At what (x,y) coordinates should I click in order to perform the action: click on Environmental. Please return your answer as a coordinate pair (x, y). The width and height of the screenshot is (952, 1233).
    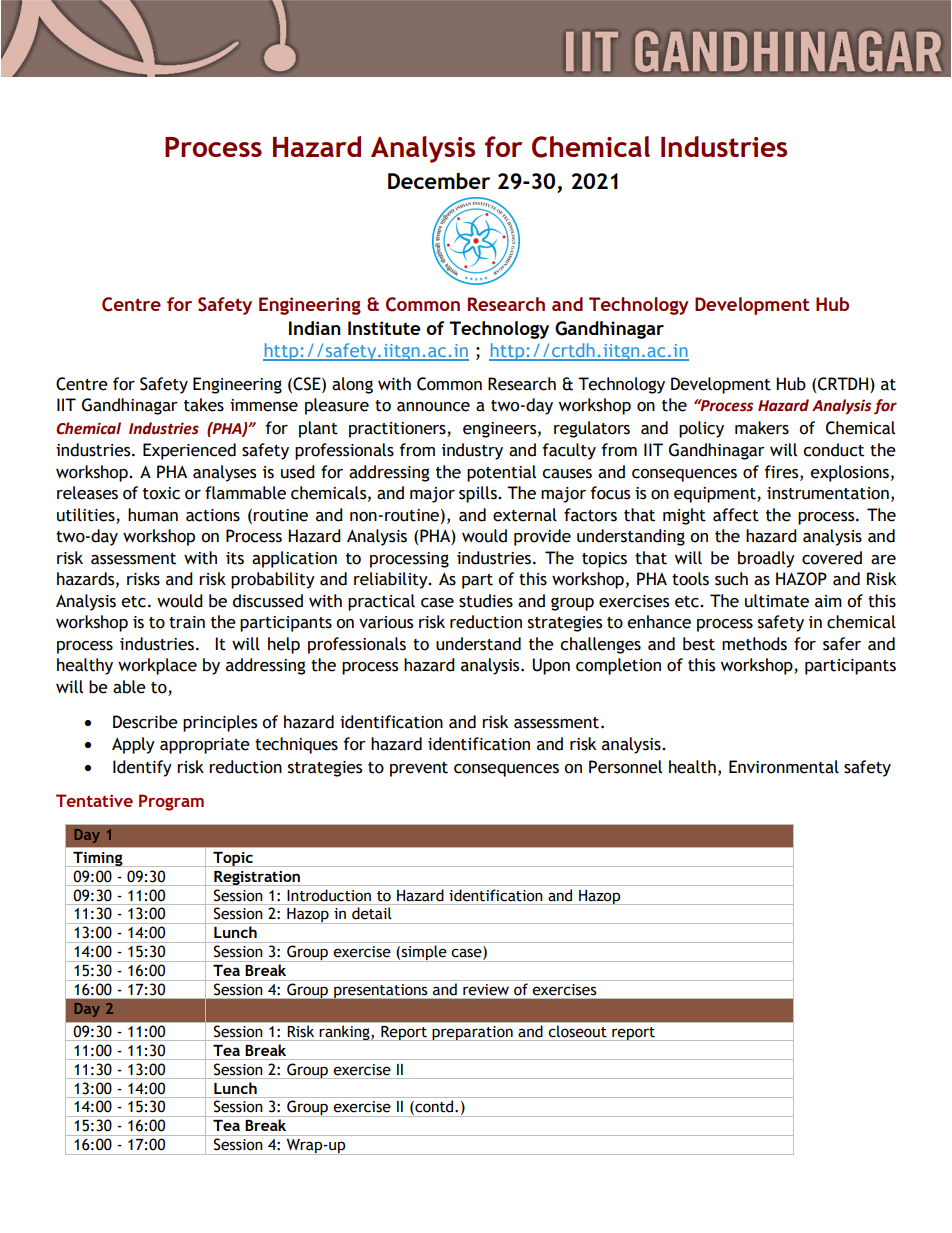
    Looking at the image, I should click on (784, 767).
